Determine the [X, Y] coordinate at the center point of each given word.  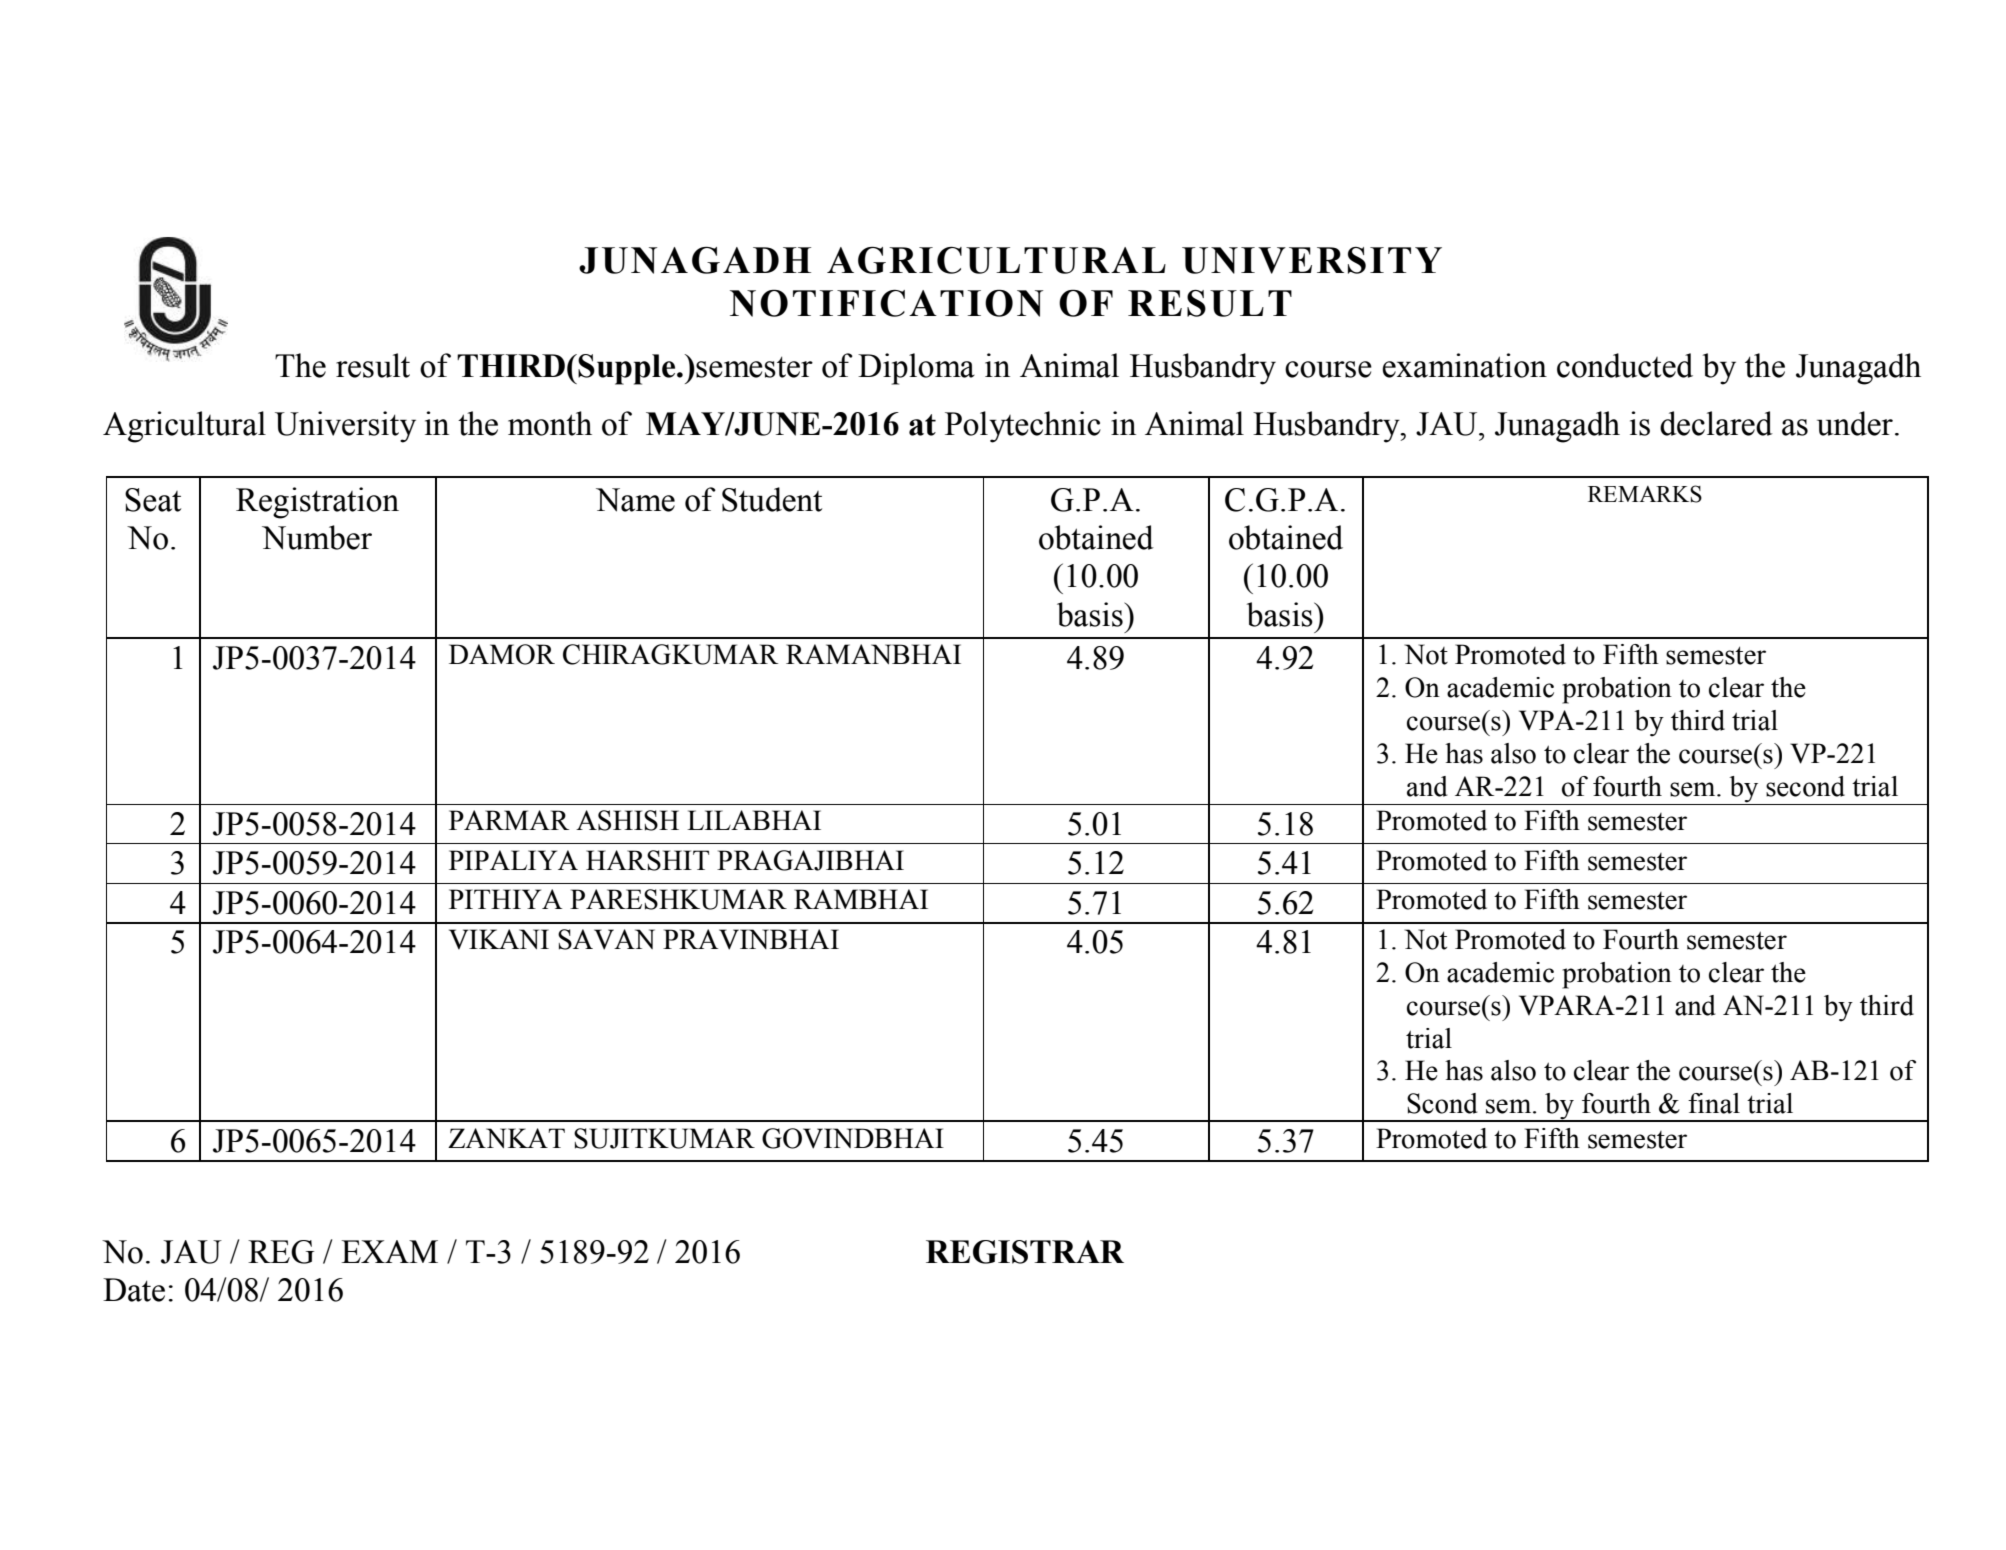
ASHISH [627, 820]
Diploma [916, 369]
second [1805, 786]
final [1714, 1103]
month [550, 423]
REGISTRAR [1025, 1252]
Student [772, 499]
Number [317, 537]
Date [134, 1290]
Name [635, 500]
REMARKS [1645, 494]
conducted [1625, 365]
